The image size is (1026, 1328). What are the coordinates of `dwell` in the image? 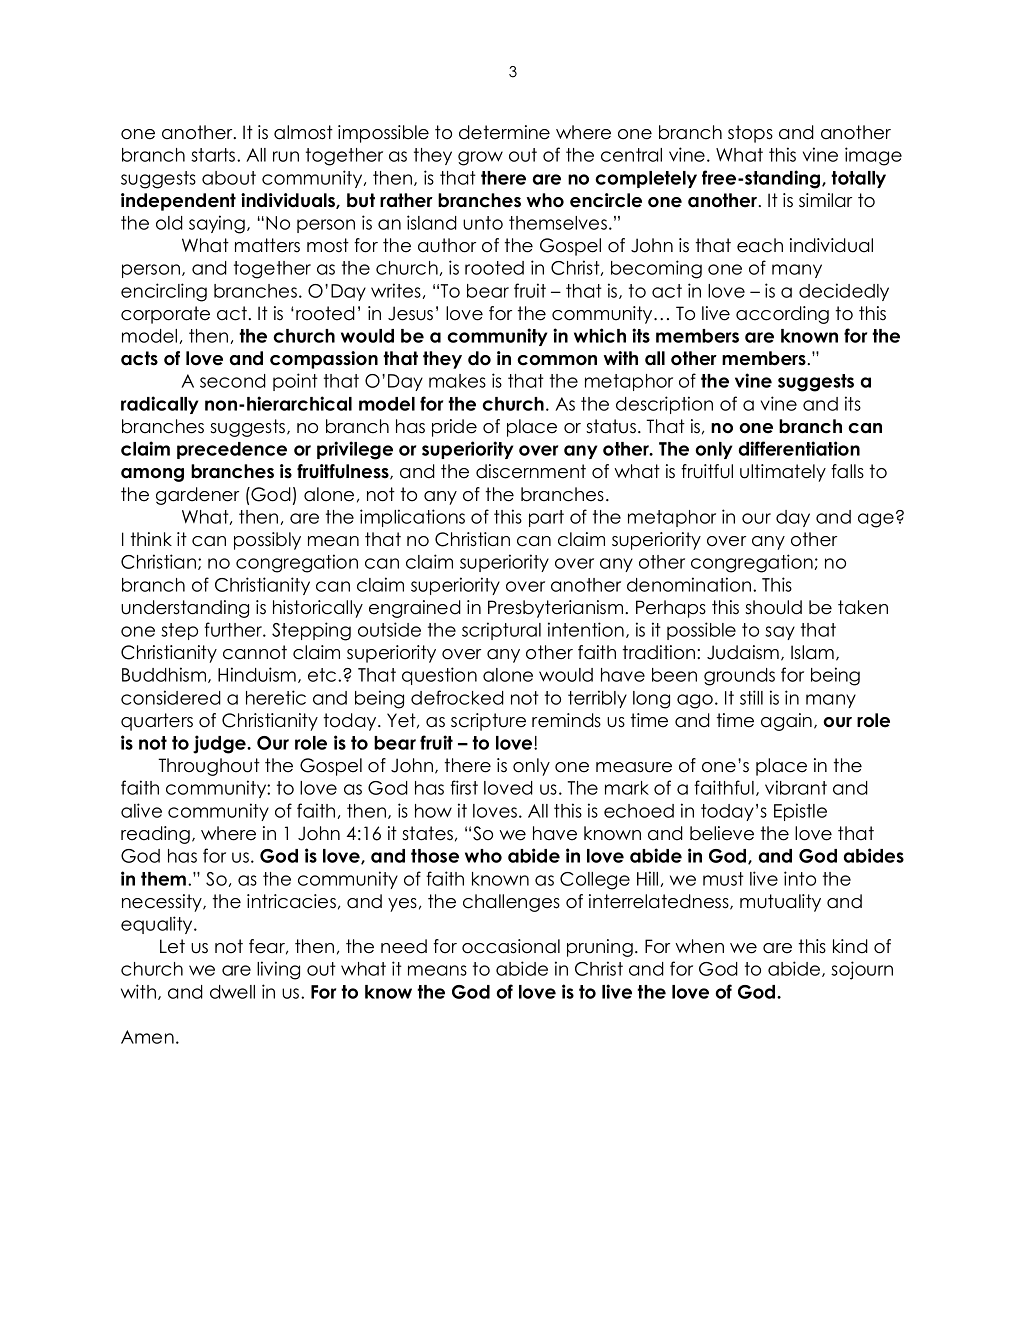 It's located at (232, 992).
